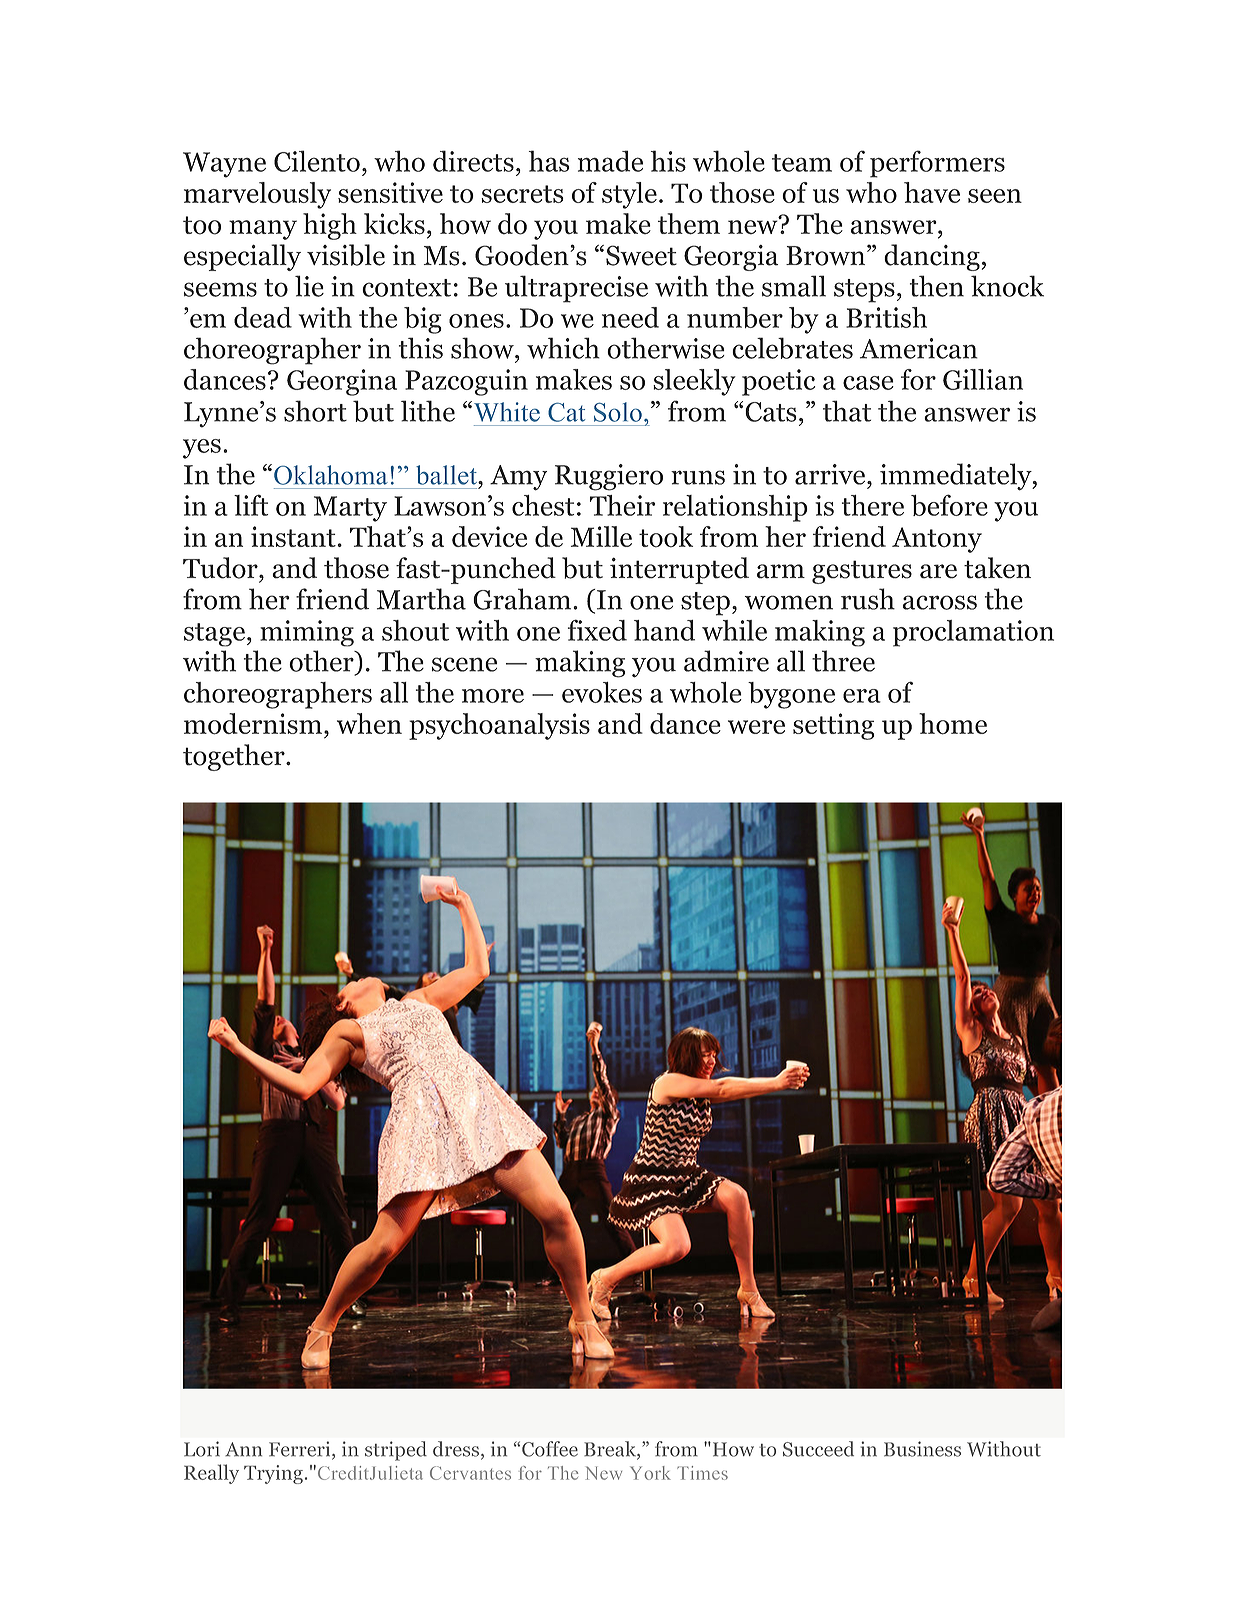 This page has width=1245, height=1611. Describe the element at coordinates (235, 757) in the page. I see `together` at that location.
